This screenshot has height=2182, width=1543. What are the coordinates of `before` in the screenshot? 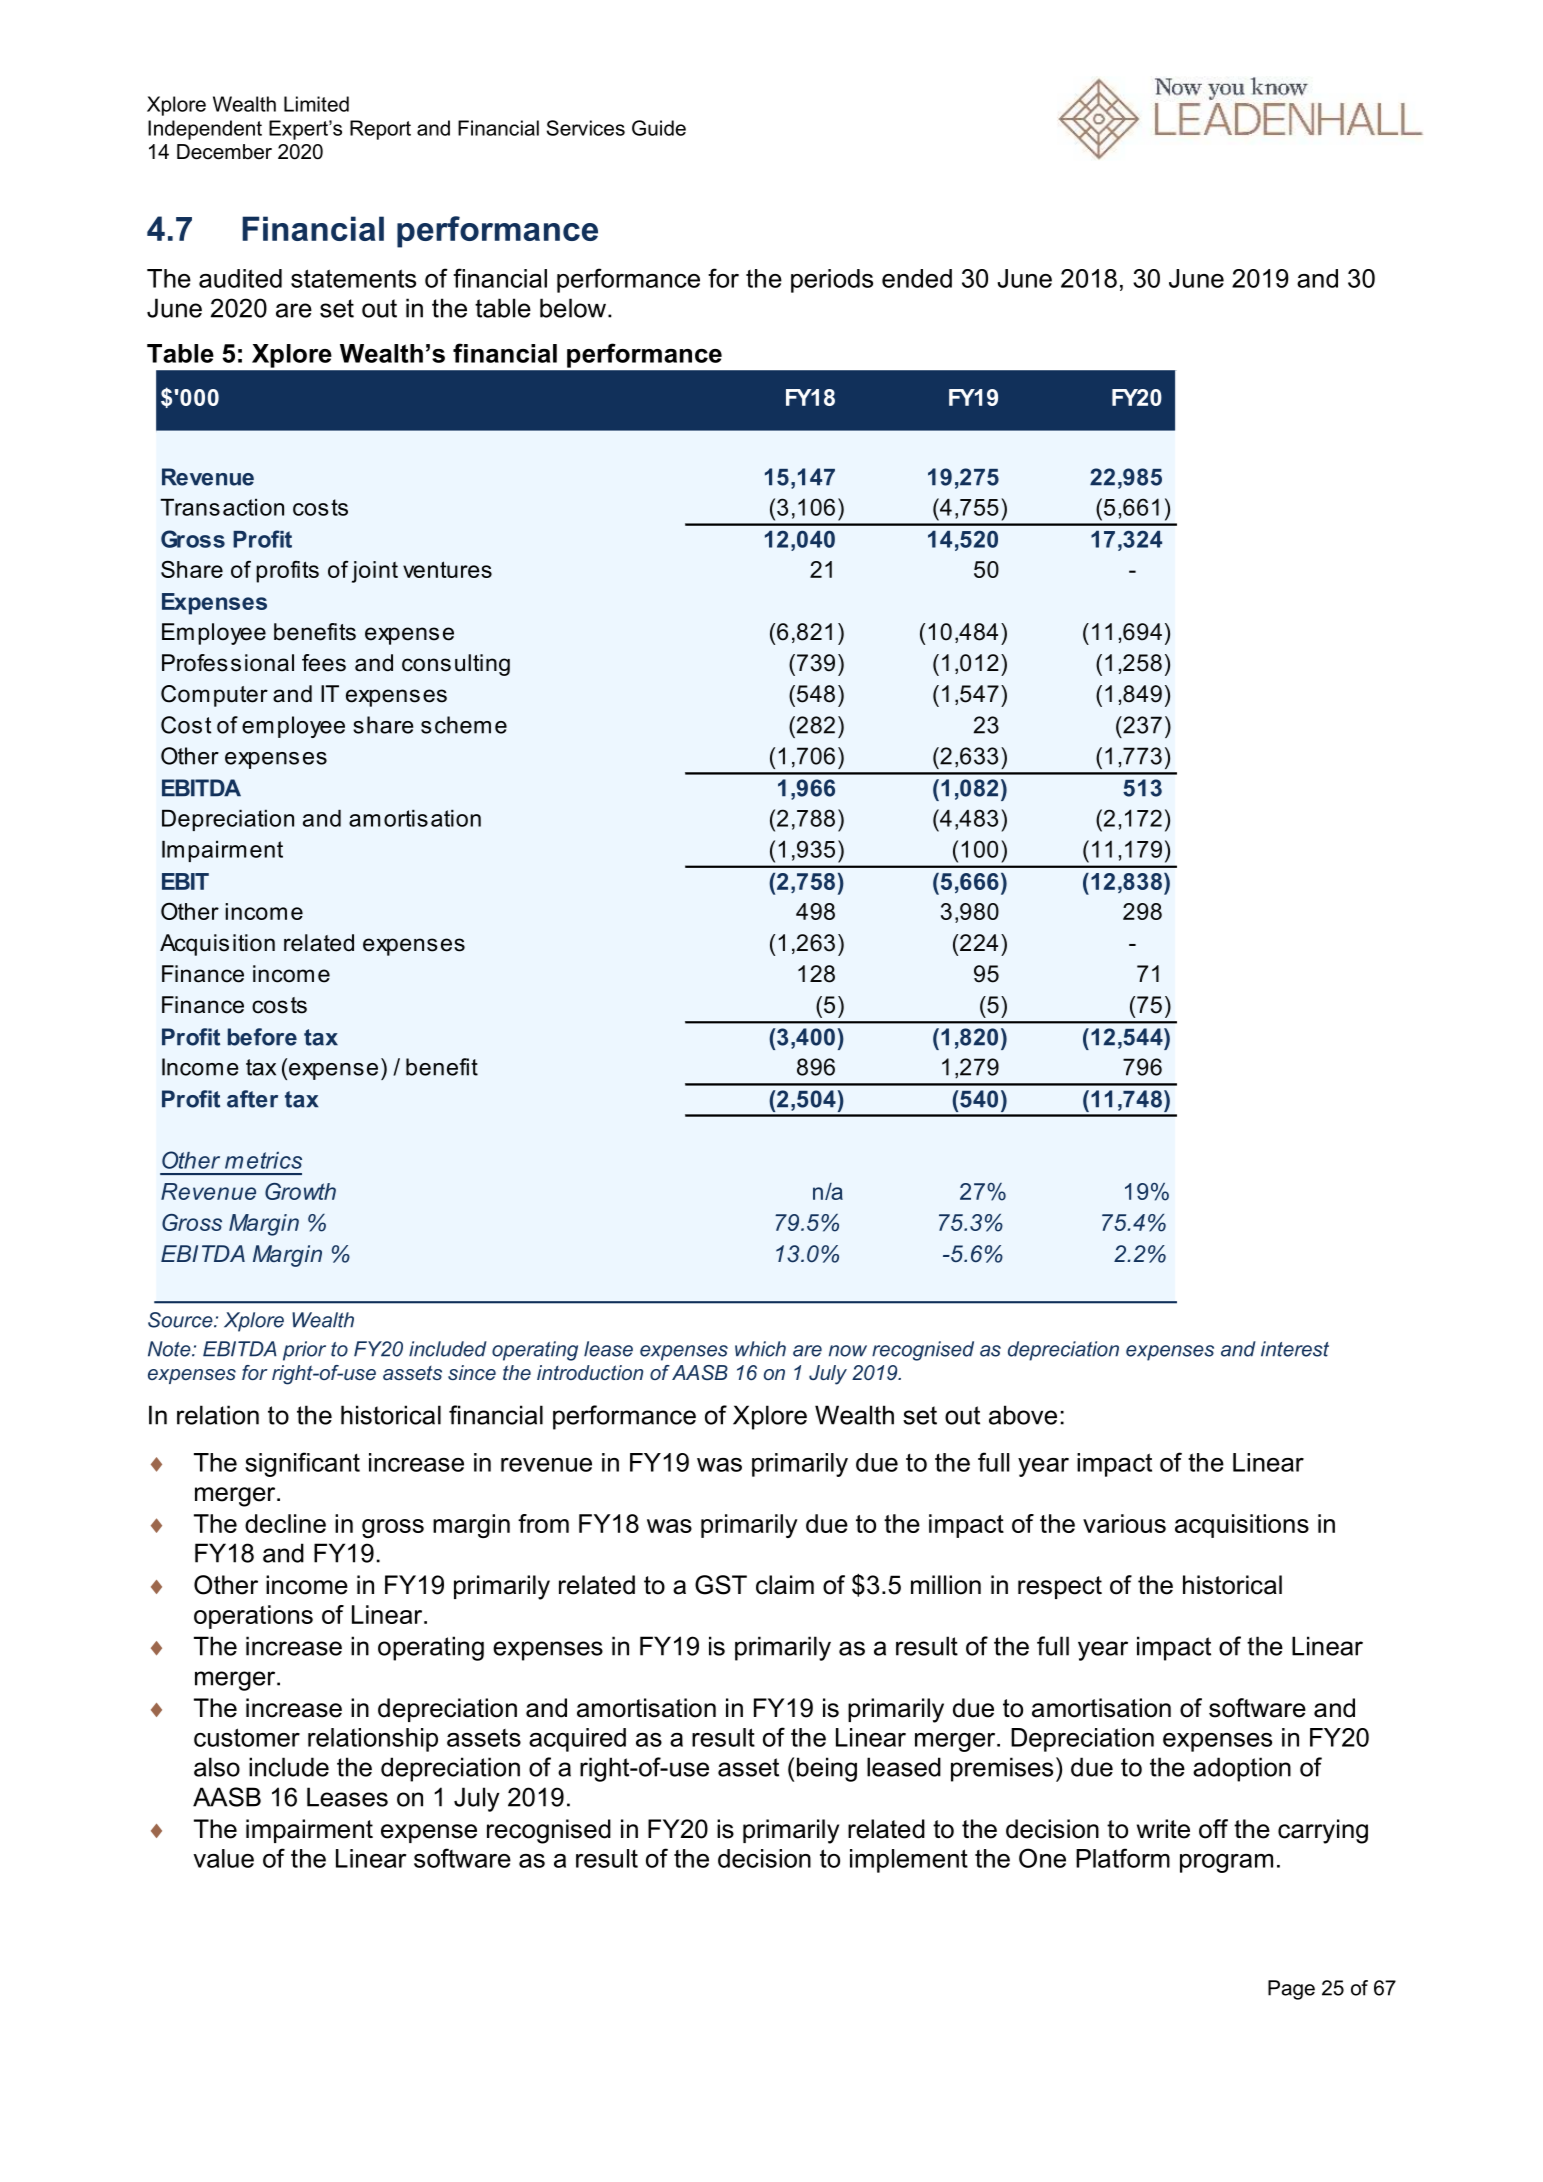 It's located at (262, 1037).
